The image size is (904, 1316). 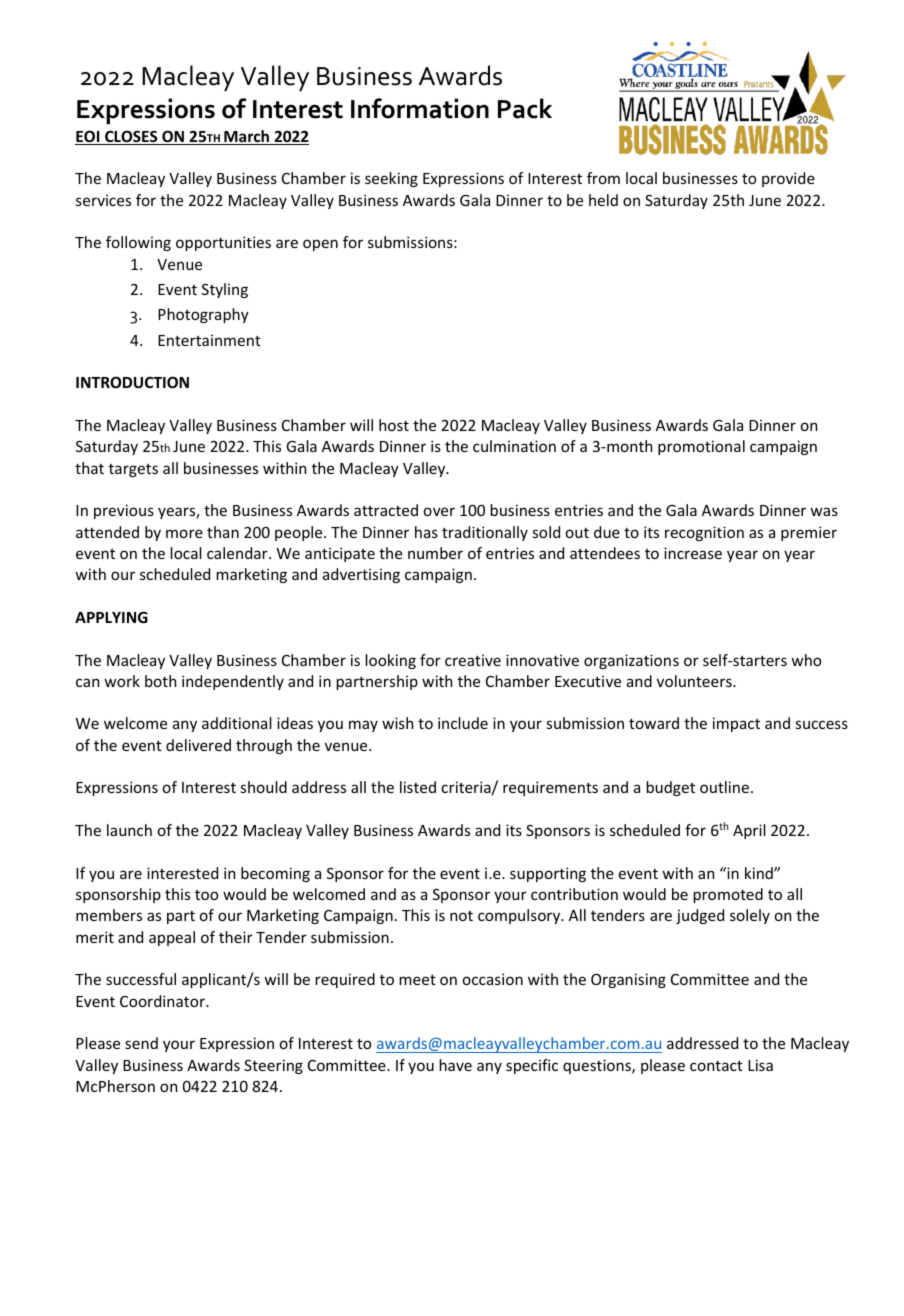 What do you see at coordinates (693, 553) in the image?
I see `increase` at bounding box center [693, 553].
